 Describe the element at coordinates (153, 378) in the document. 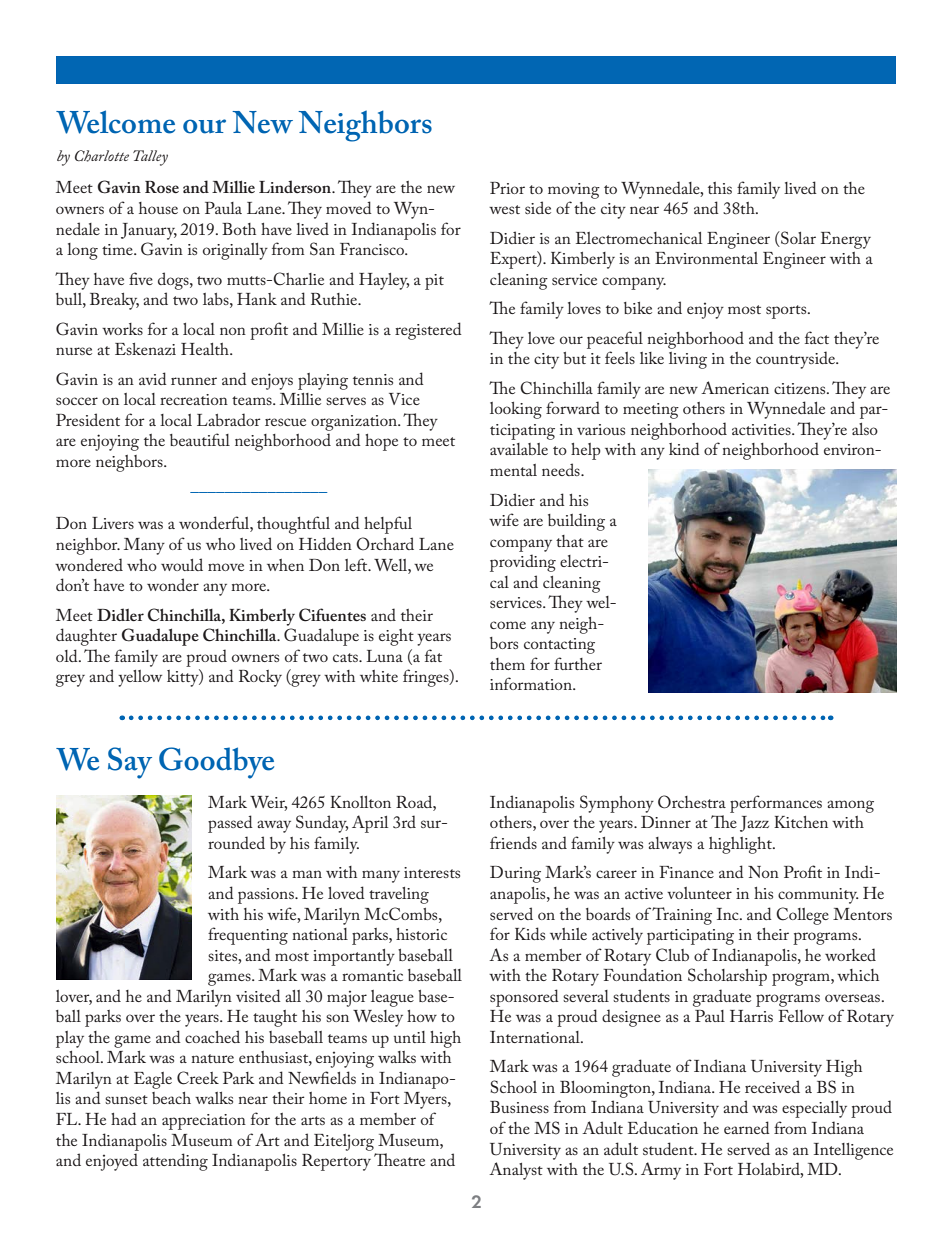

I see `avid` at that location.
